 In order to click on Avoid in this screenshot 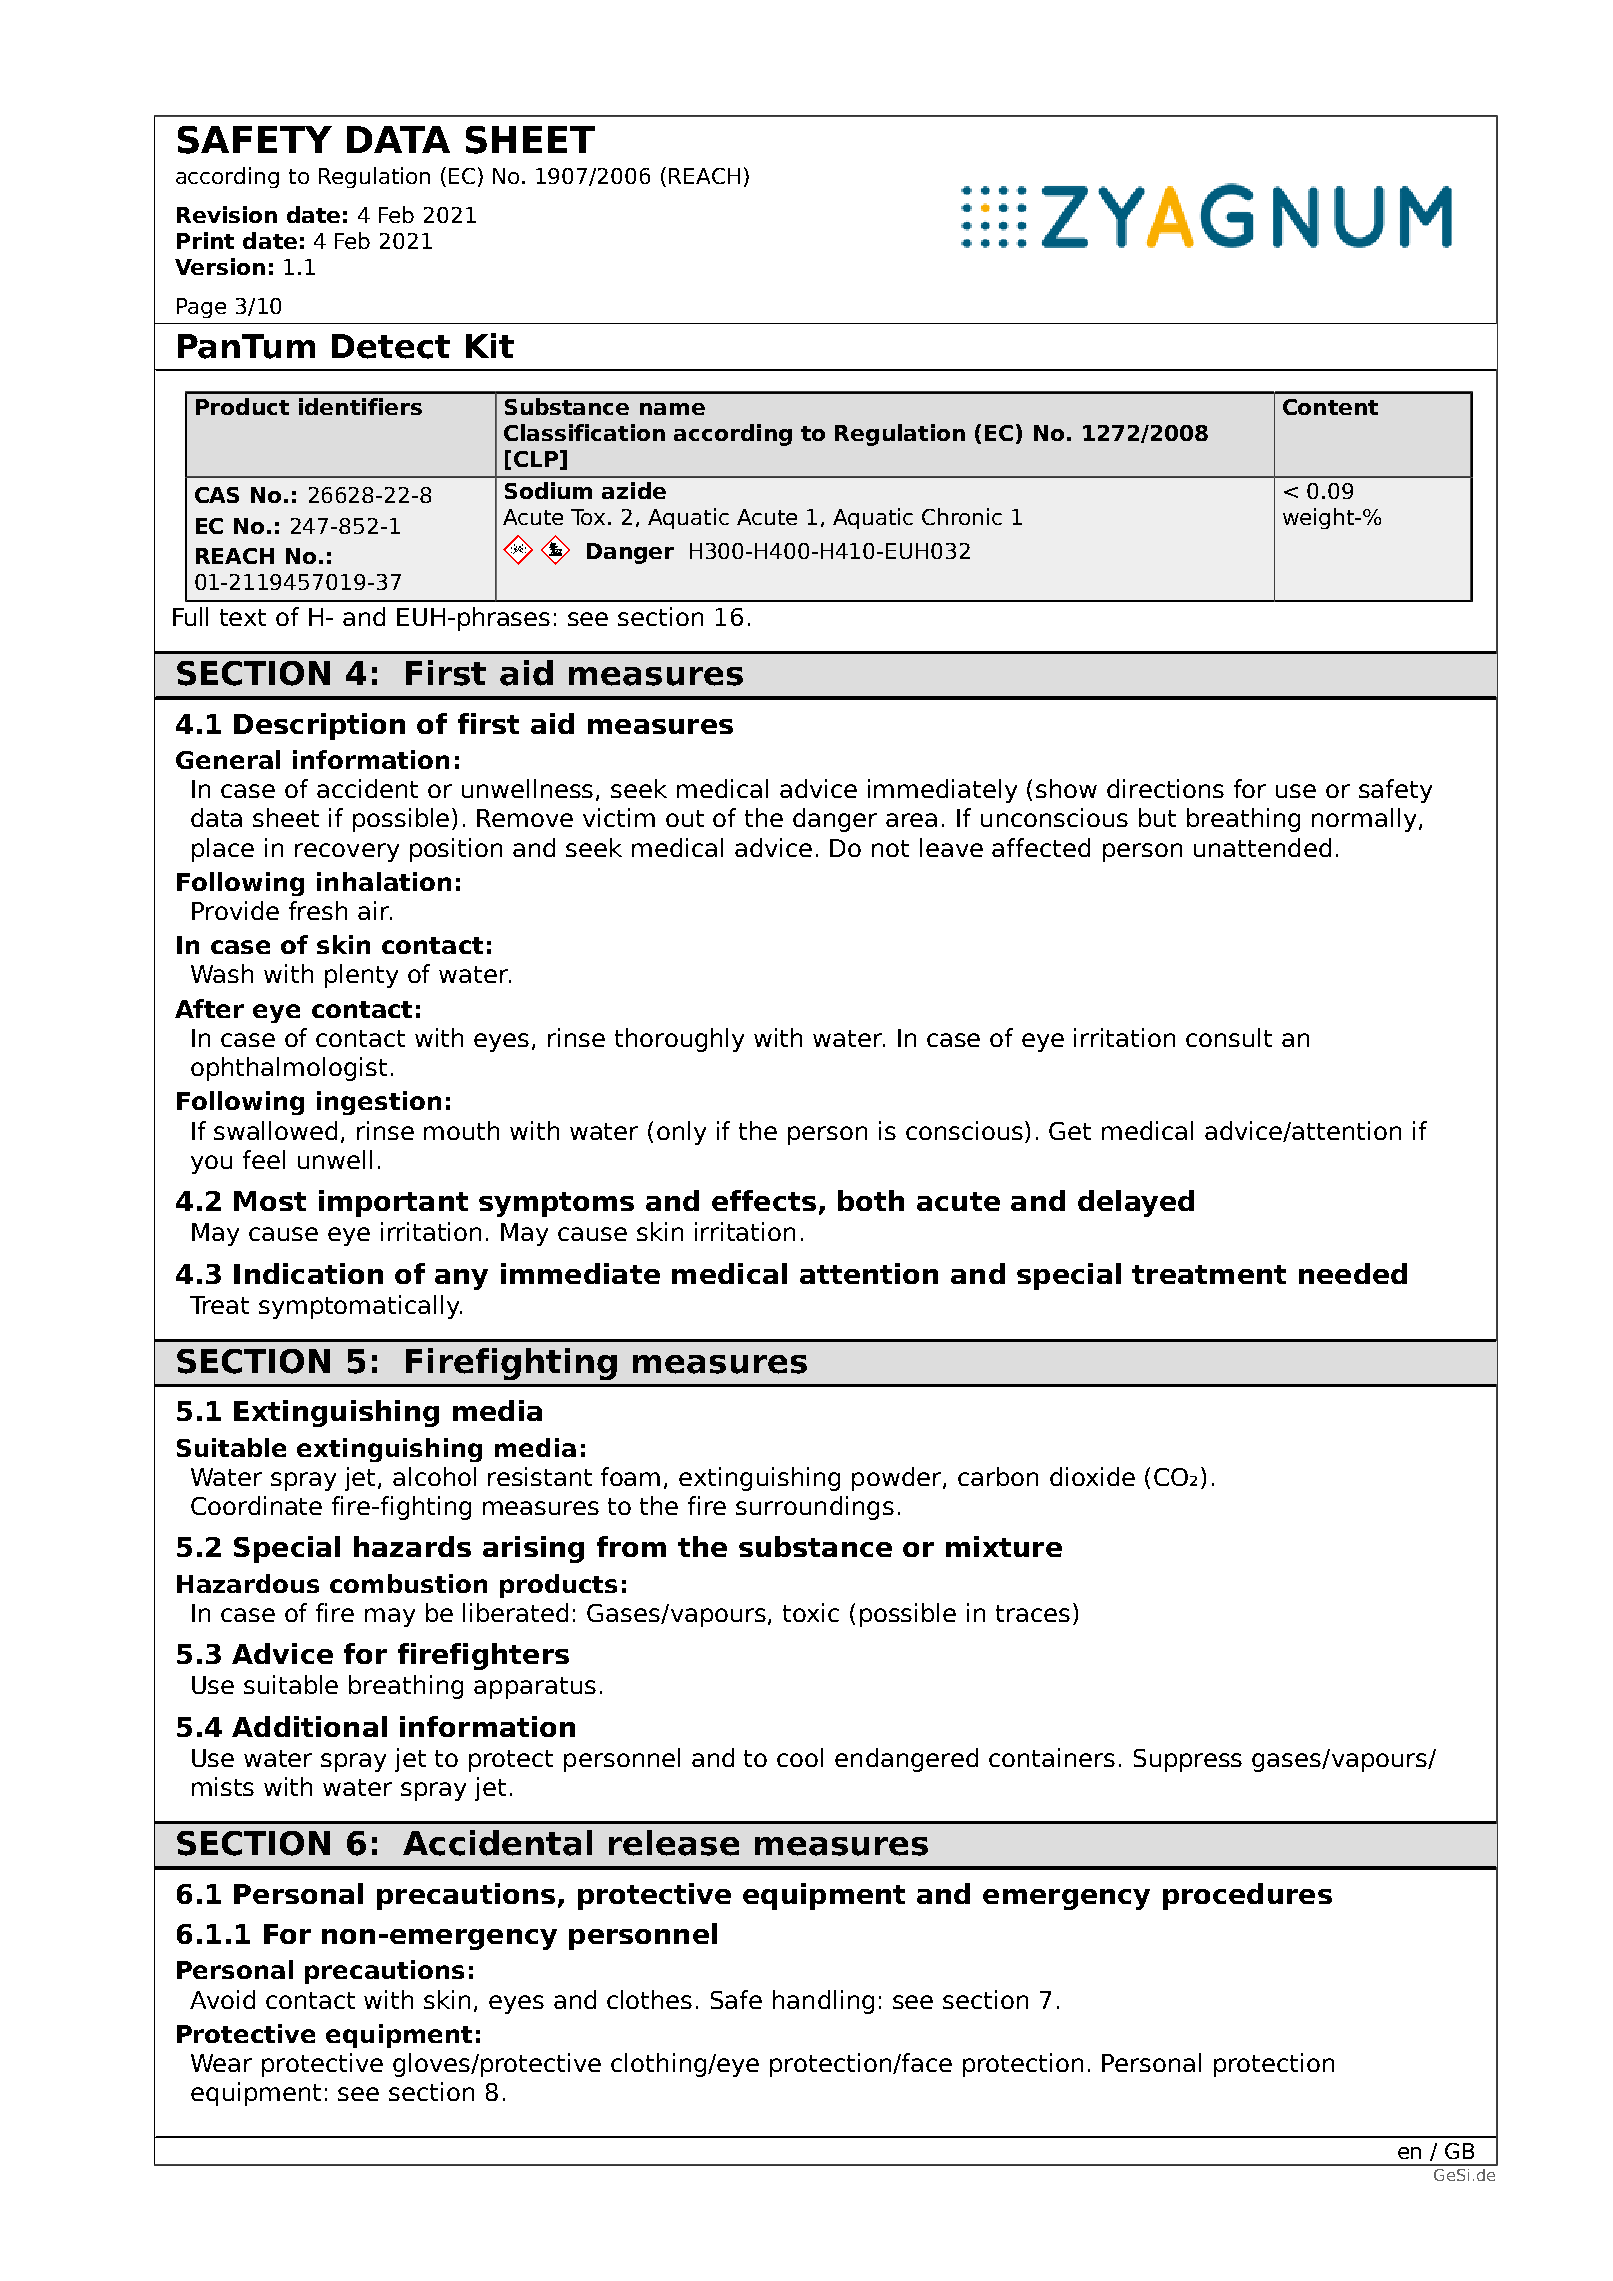, I will do `click(222, 1999)`.
